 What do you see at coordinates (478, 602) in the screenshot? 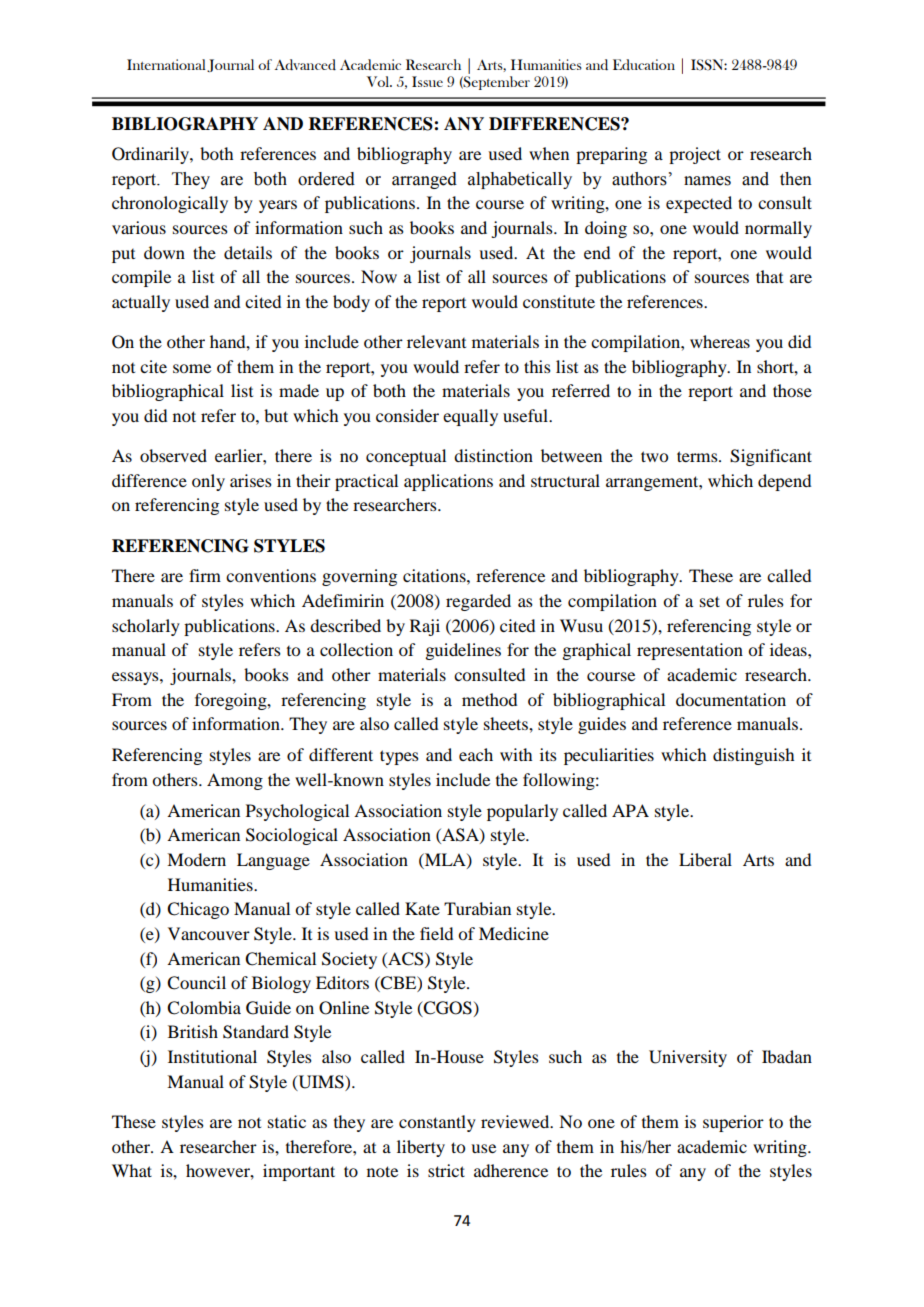
I see `regarded` at bounding box center [478, 602].
